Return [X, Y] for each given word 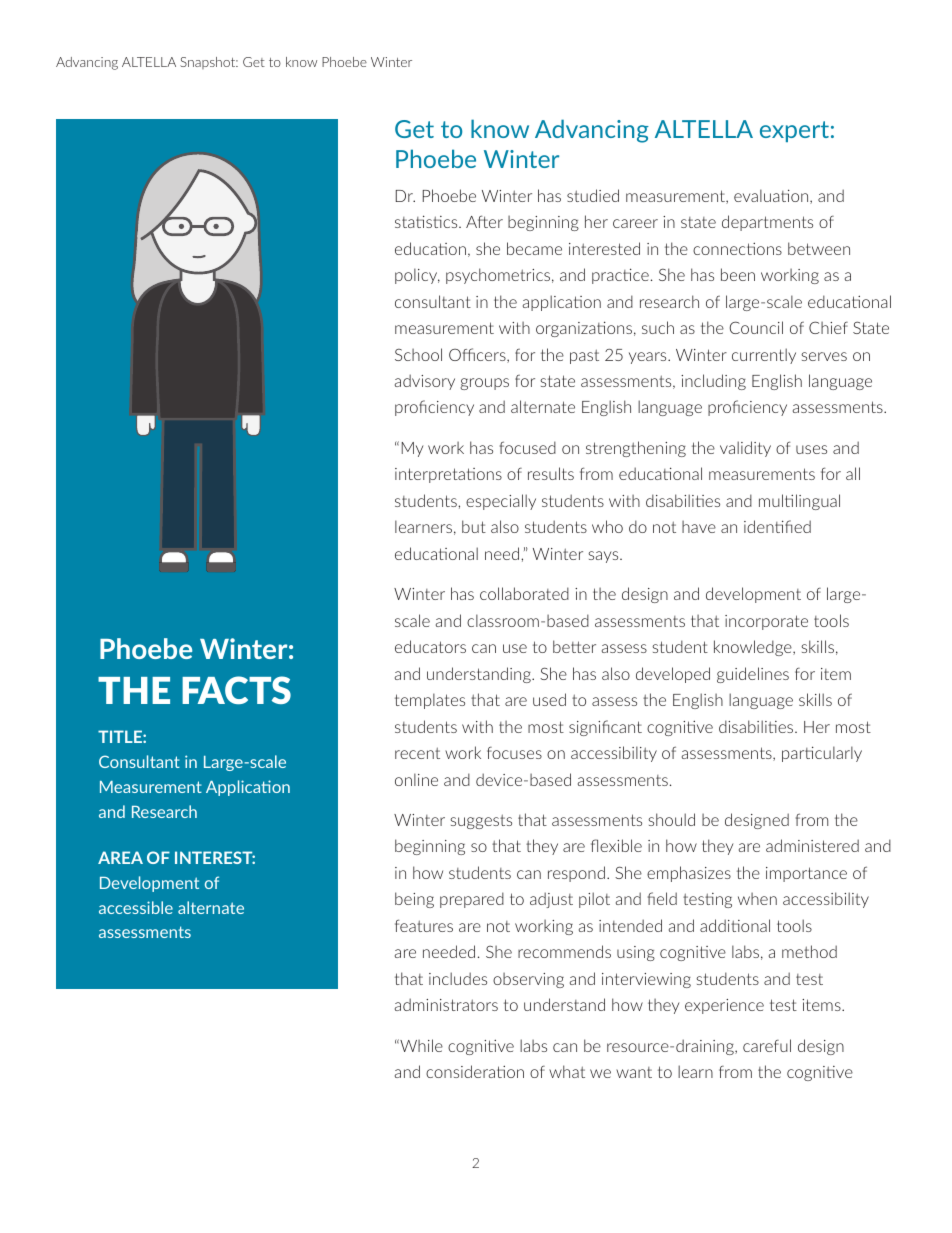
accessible [136, 907]
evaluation [772, 196]
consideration [475, 1071]
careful [767, 1045]
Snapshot [209, 63]
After [484, 221]
